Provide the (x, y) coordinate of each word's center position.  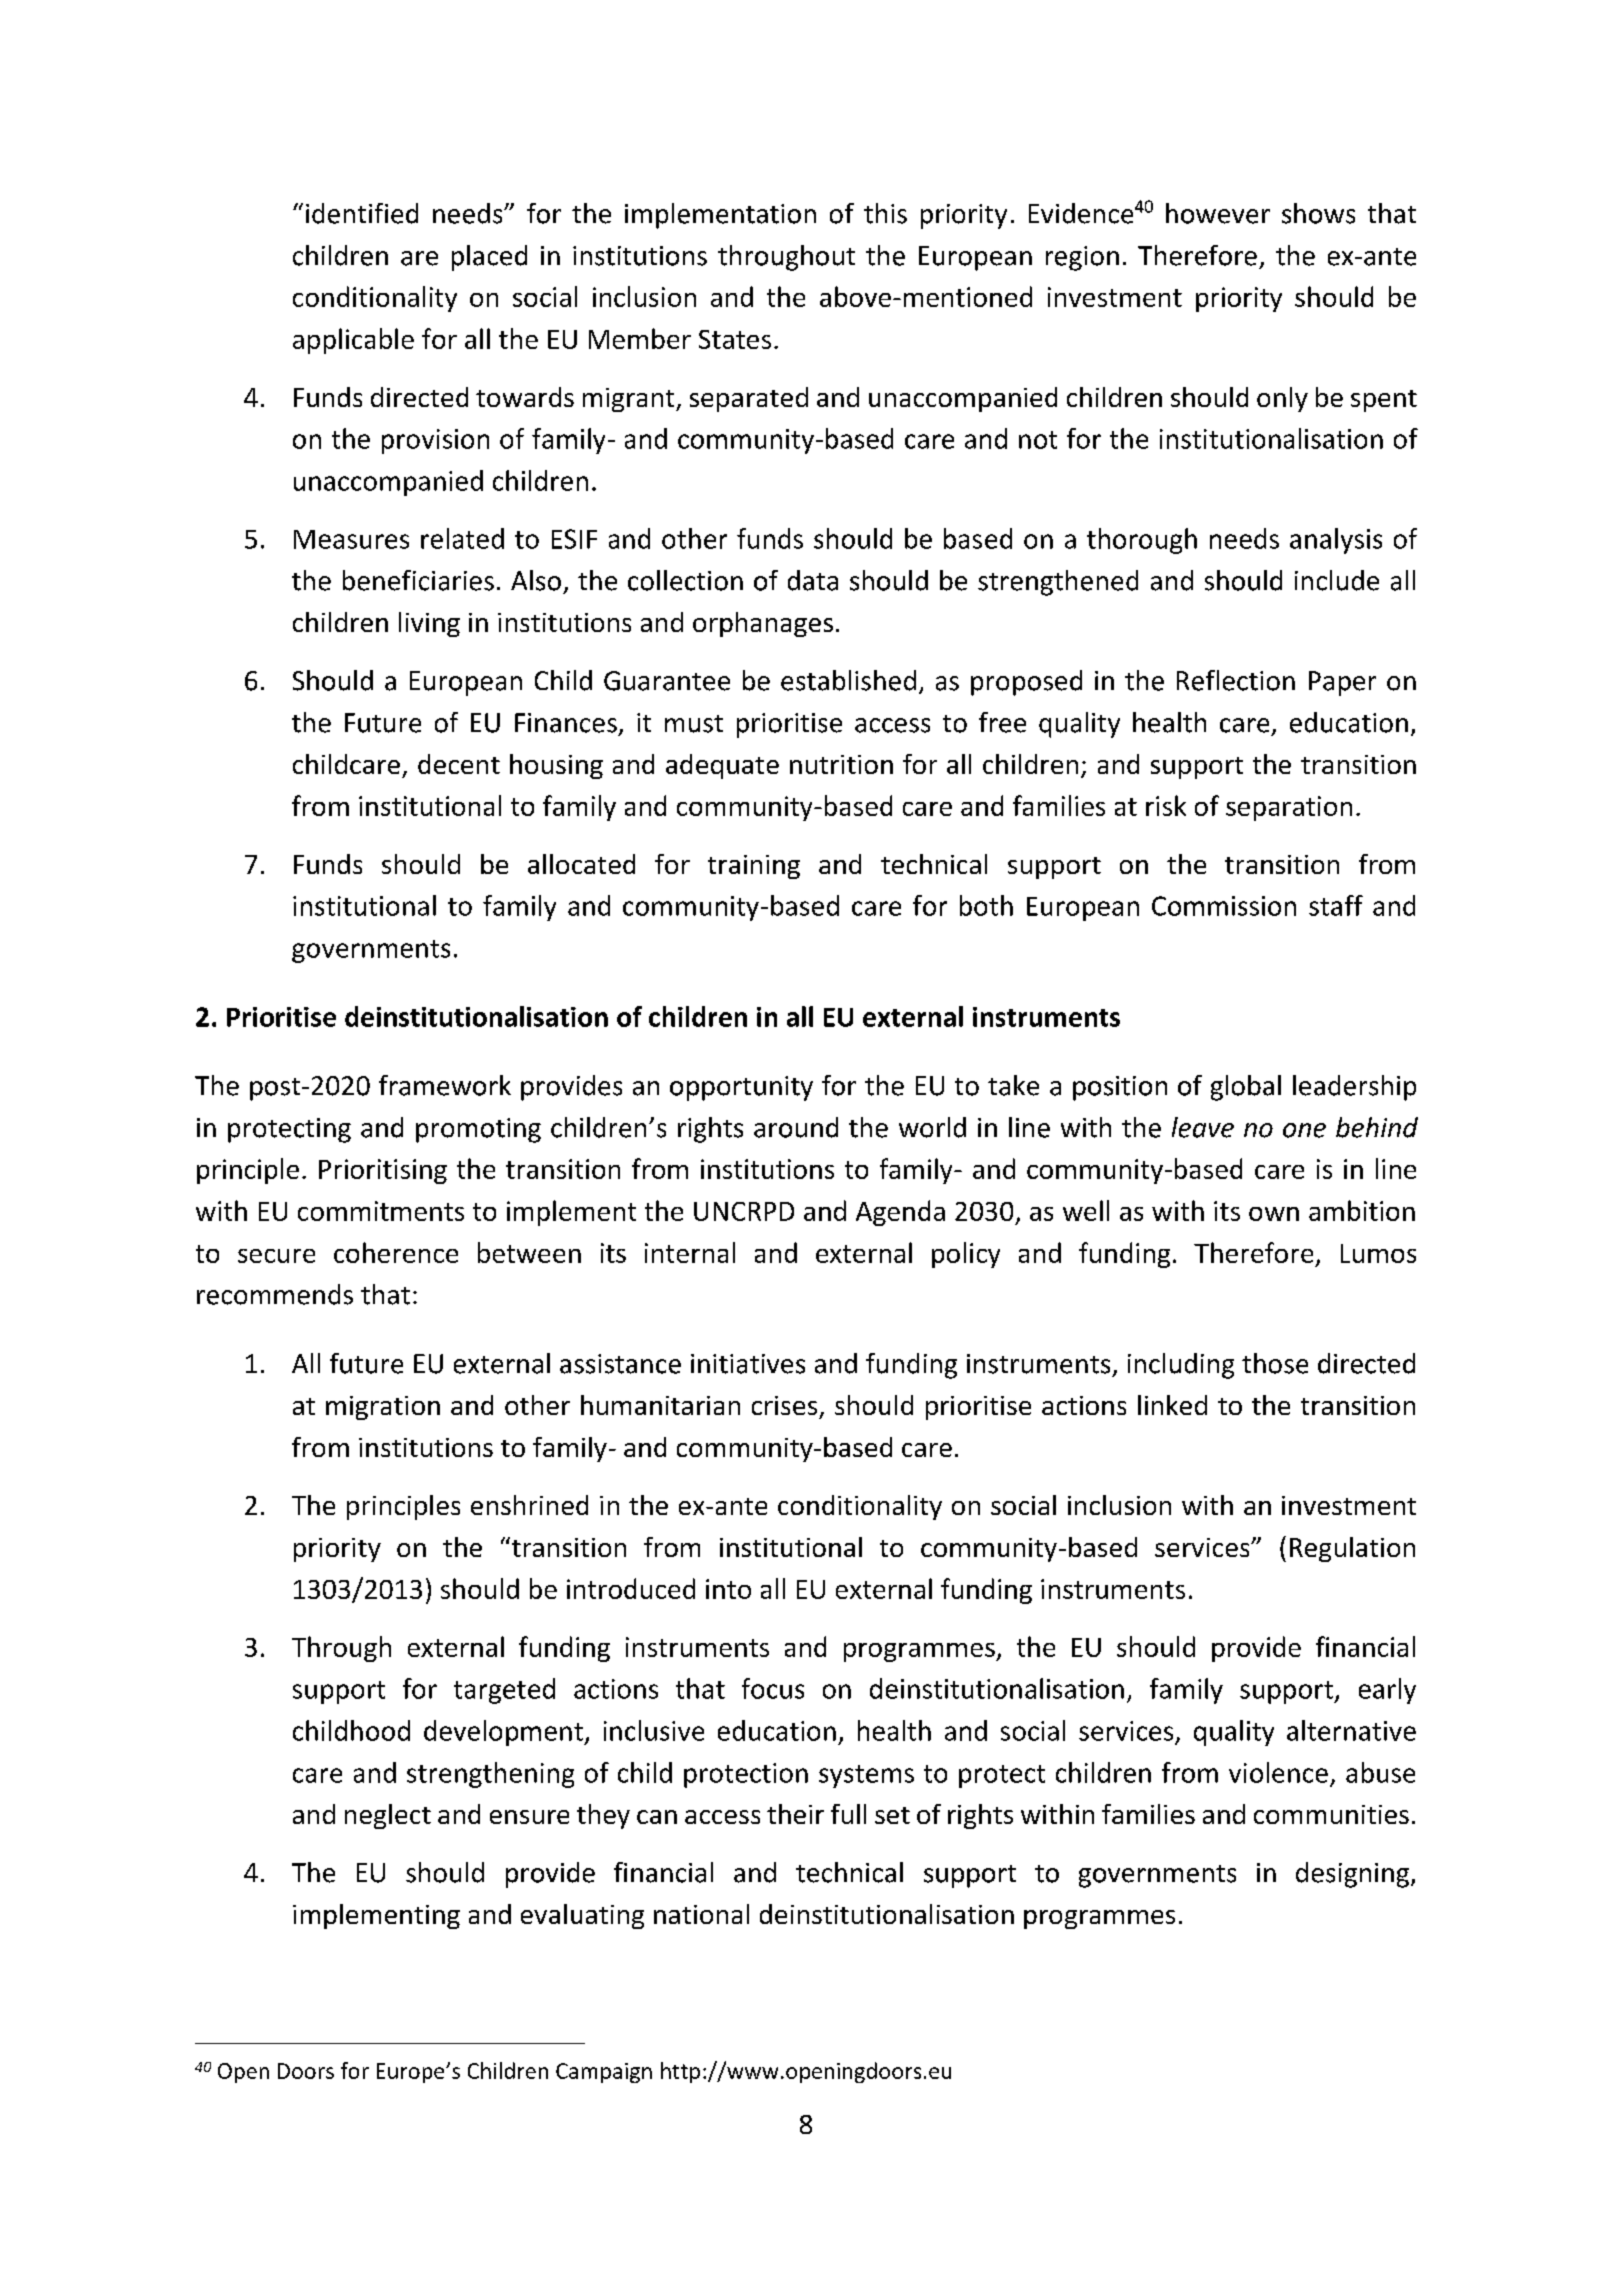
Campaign (604, 2073)
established (848, 680)
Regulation (1352, 1549)
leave (1203, 1127)
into (728, 1589)
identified (362, 213)
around (796, 1127)
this (885, 213)
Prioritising (383, 1171)
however (1218, 213)
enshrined (529, 1505)
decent (459, 764)
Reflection (1236, 680)
